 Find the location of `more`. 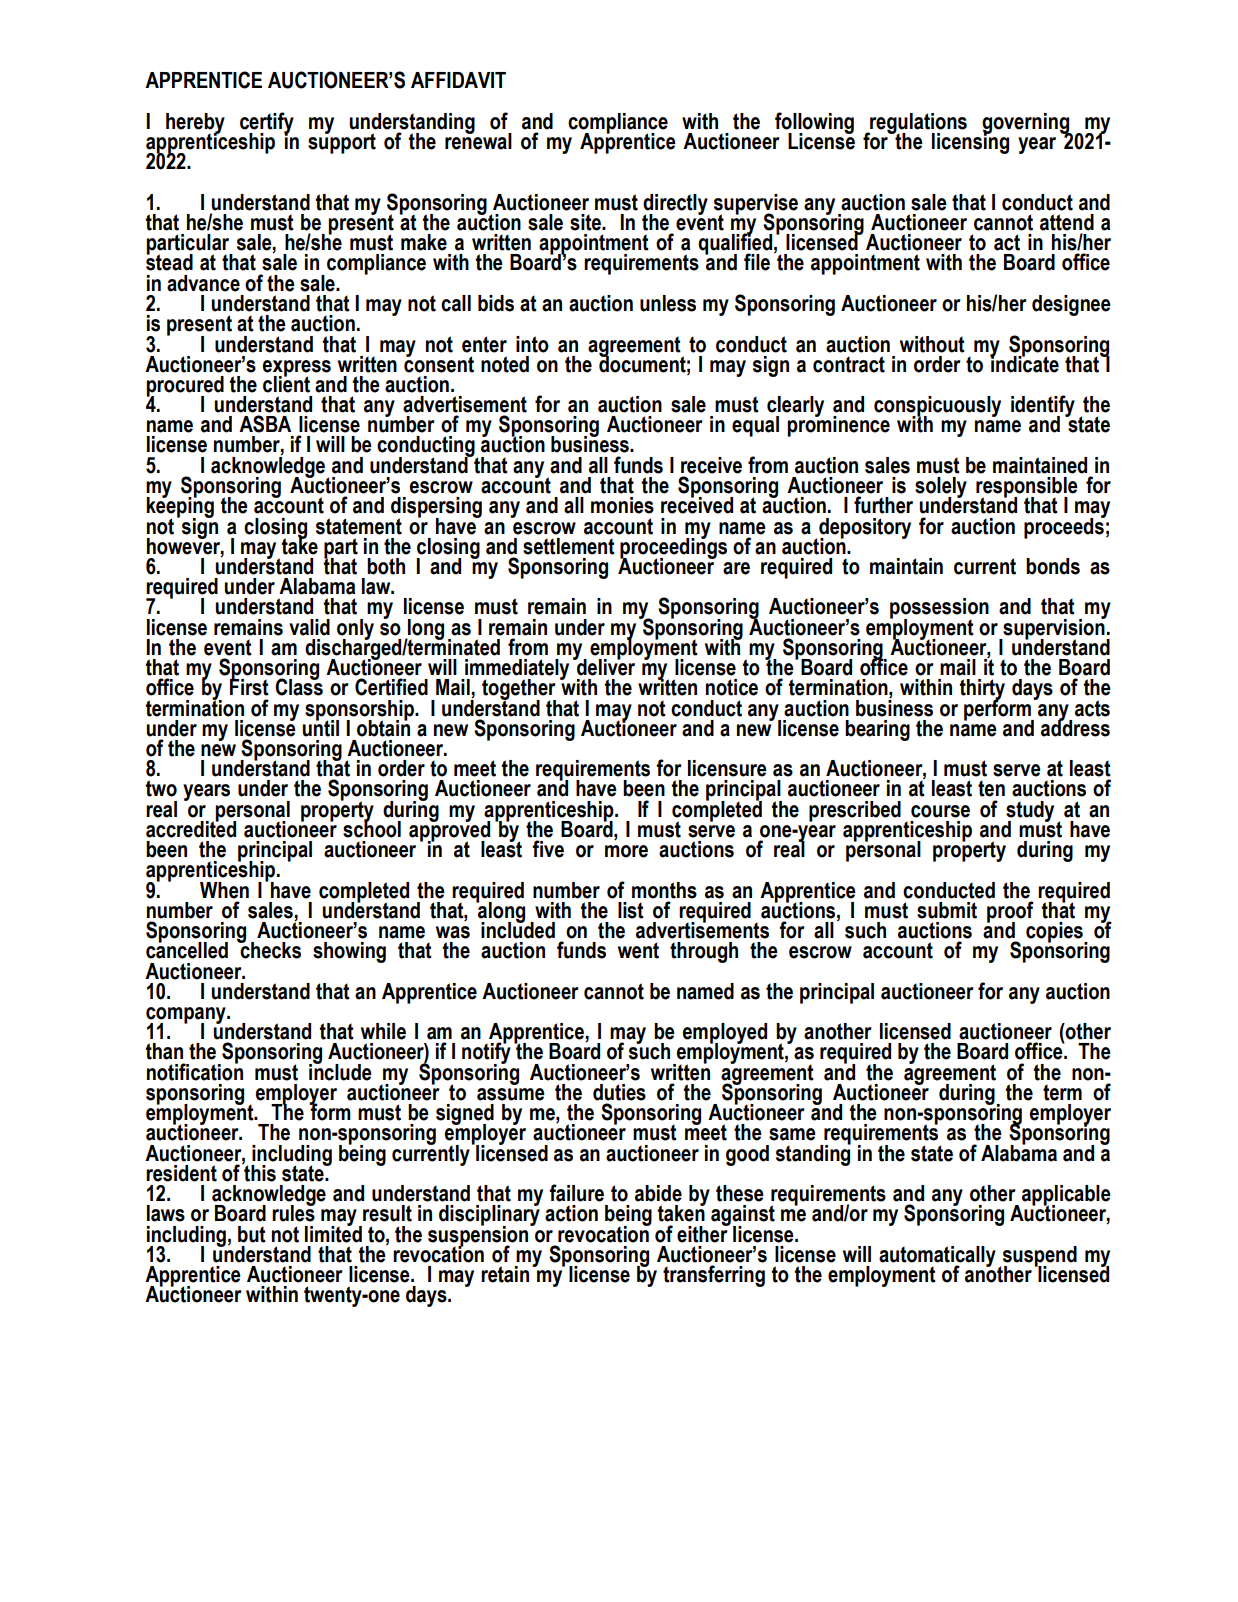

more is located at coordinates (626, 851).
